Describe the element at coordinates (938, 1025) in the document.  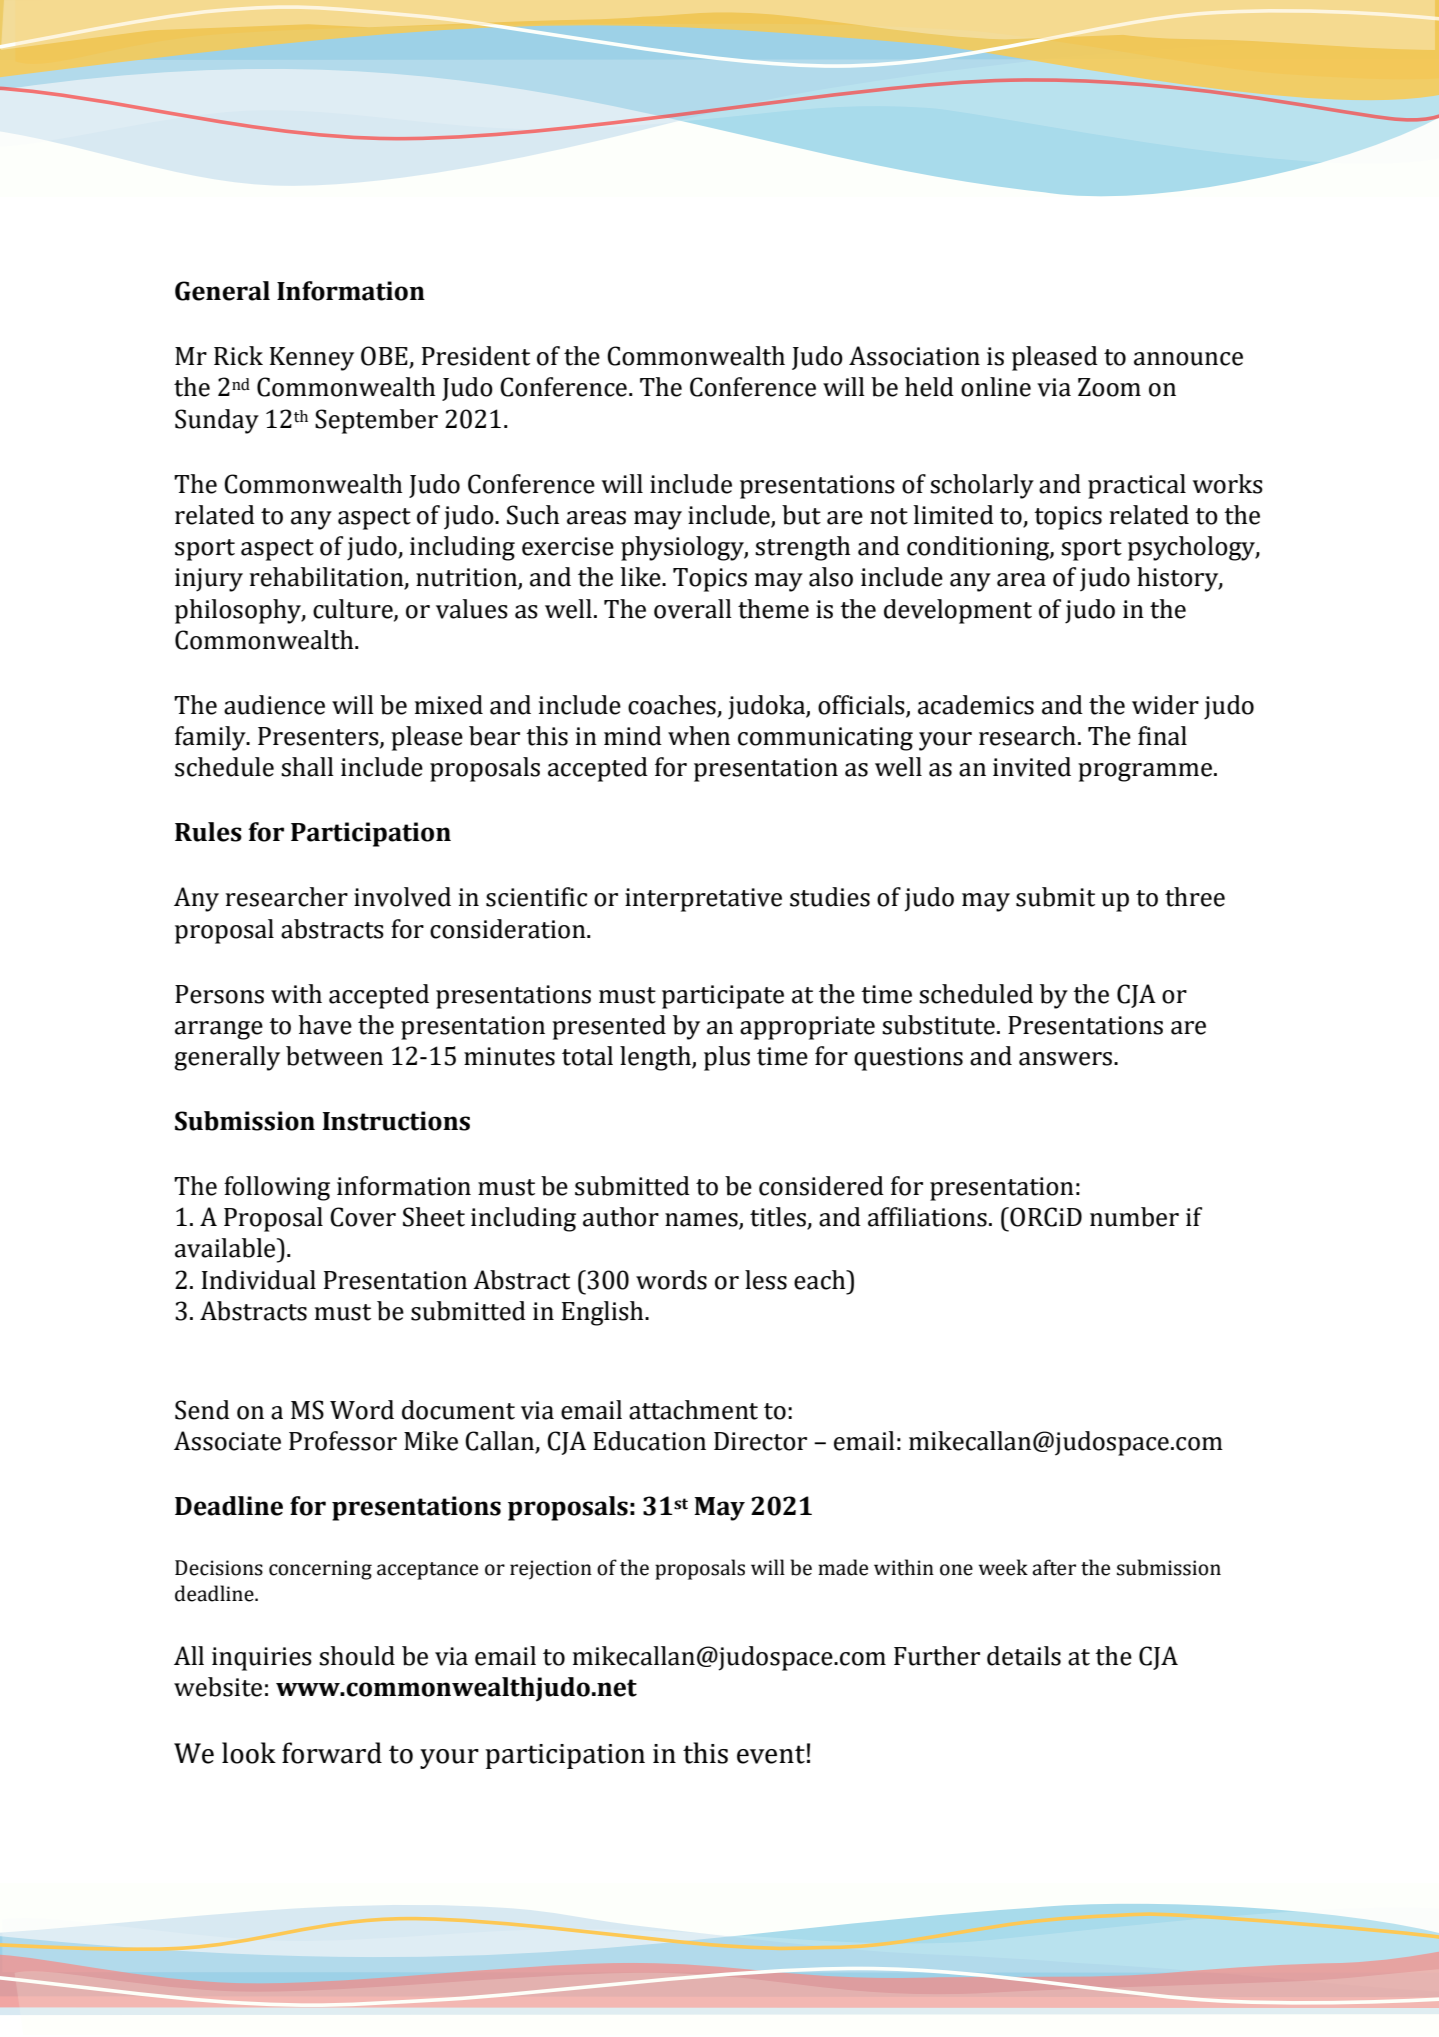
I see `substitute` at that location.
